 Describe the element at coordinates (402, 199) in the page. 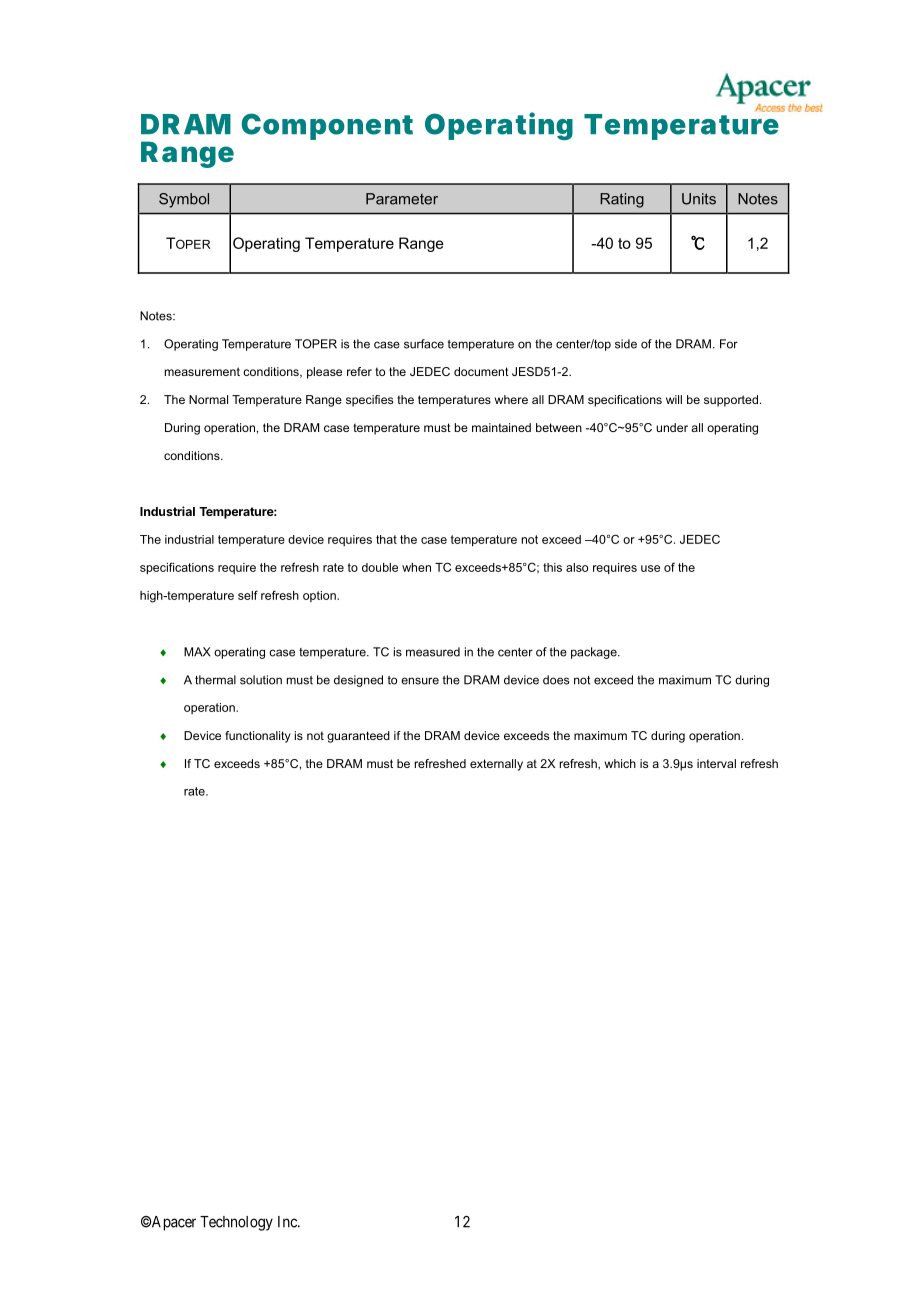

I see `Parameter` at that location.
